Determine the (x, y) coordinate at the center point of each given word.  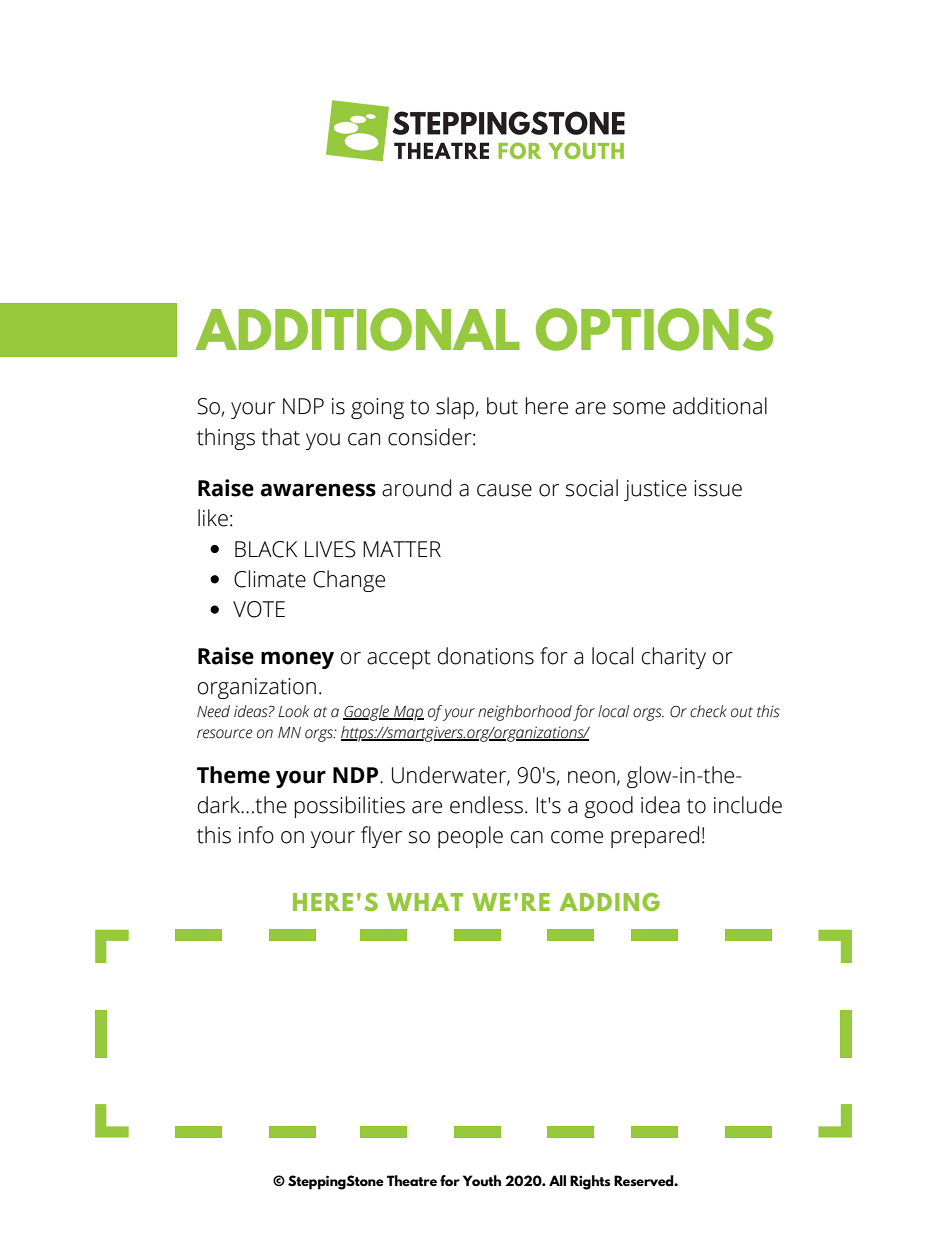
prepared (655, 837)
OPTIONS (655, 329)
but (502, 406)
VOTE (259, 609)
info (256, 835)
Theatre (412, 1180)
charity (674, 658)
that (281, 437)
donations (486, 656)
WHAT (425, 902)
